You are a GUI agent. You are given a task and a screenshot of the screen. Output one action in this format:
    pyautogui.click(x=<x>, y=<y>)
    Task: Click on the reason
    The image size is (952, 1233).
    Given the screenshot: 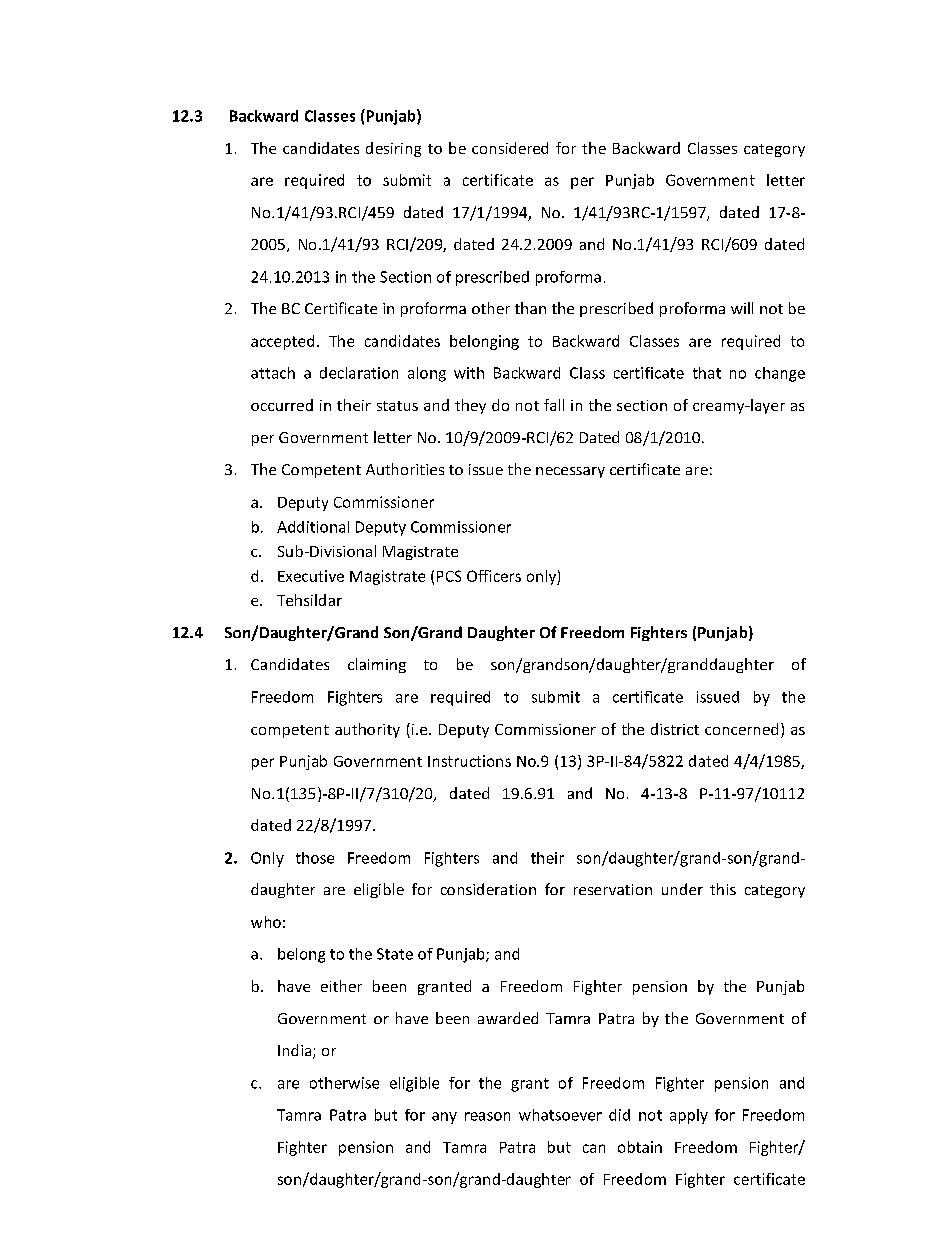 What is the action you would take?
    pyautogui.click(x=487, y=1116)
